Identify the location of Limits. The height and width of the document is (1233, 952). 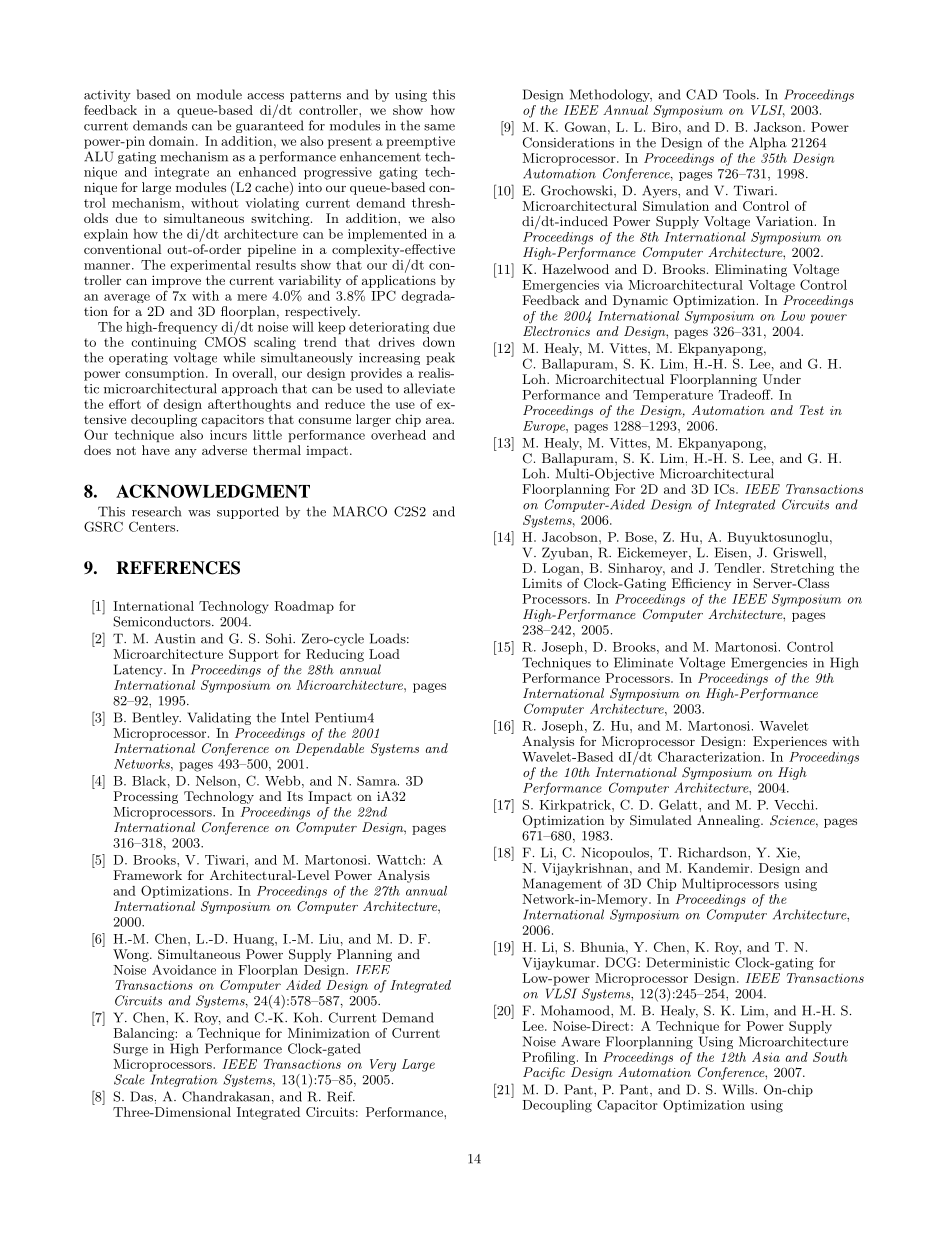
(542, 583).
